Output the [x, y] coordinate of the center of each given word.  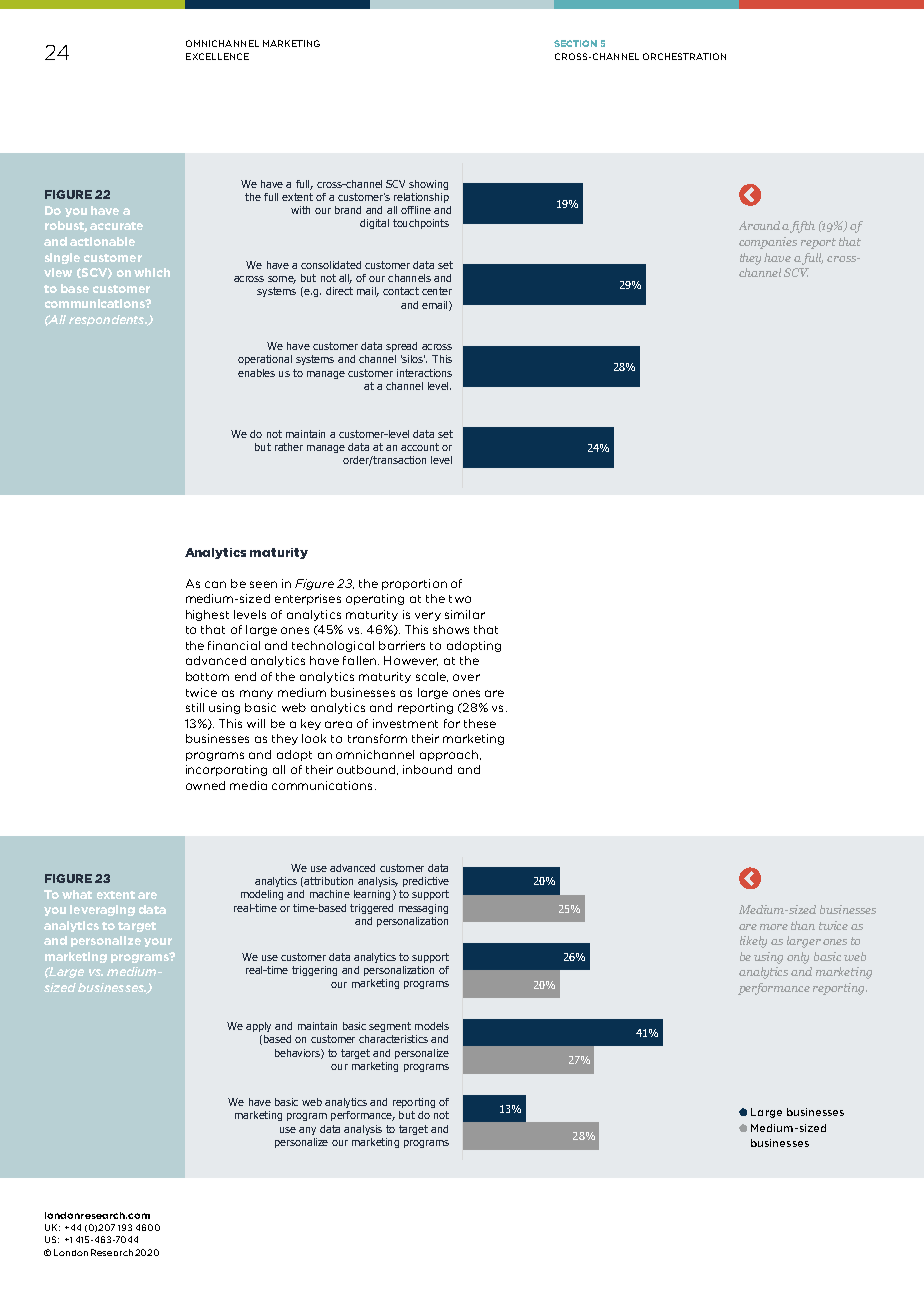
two [460, 599]
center [437, 291]
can [215, 584]
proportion [414, 584]
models [432, 1026]
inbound [427, 769]
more [774, 927]
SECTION [575, 43]
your [158, 942]
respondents [108, 320]
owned [205, 785]
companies [768, 243]
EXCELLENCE [217, 56]
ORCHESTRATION [684, 56]
